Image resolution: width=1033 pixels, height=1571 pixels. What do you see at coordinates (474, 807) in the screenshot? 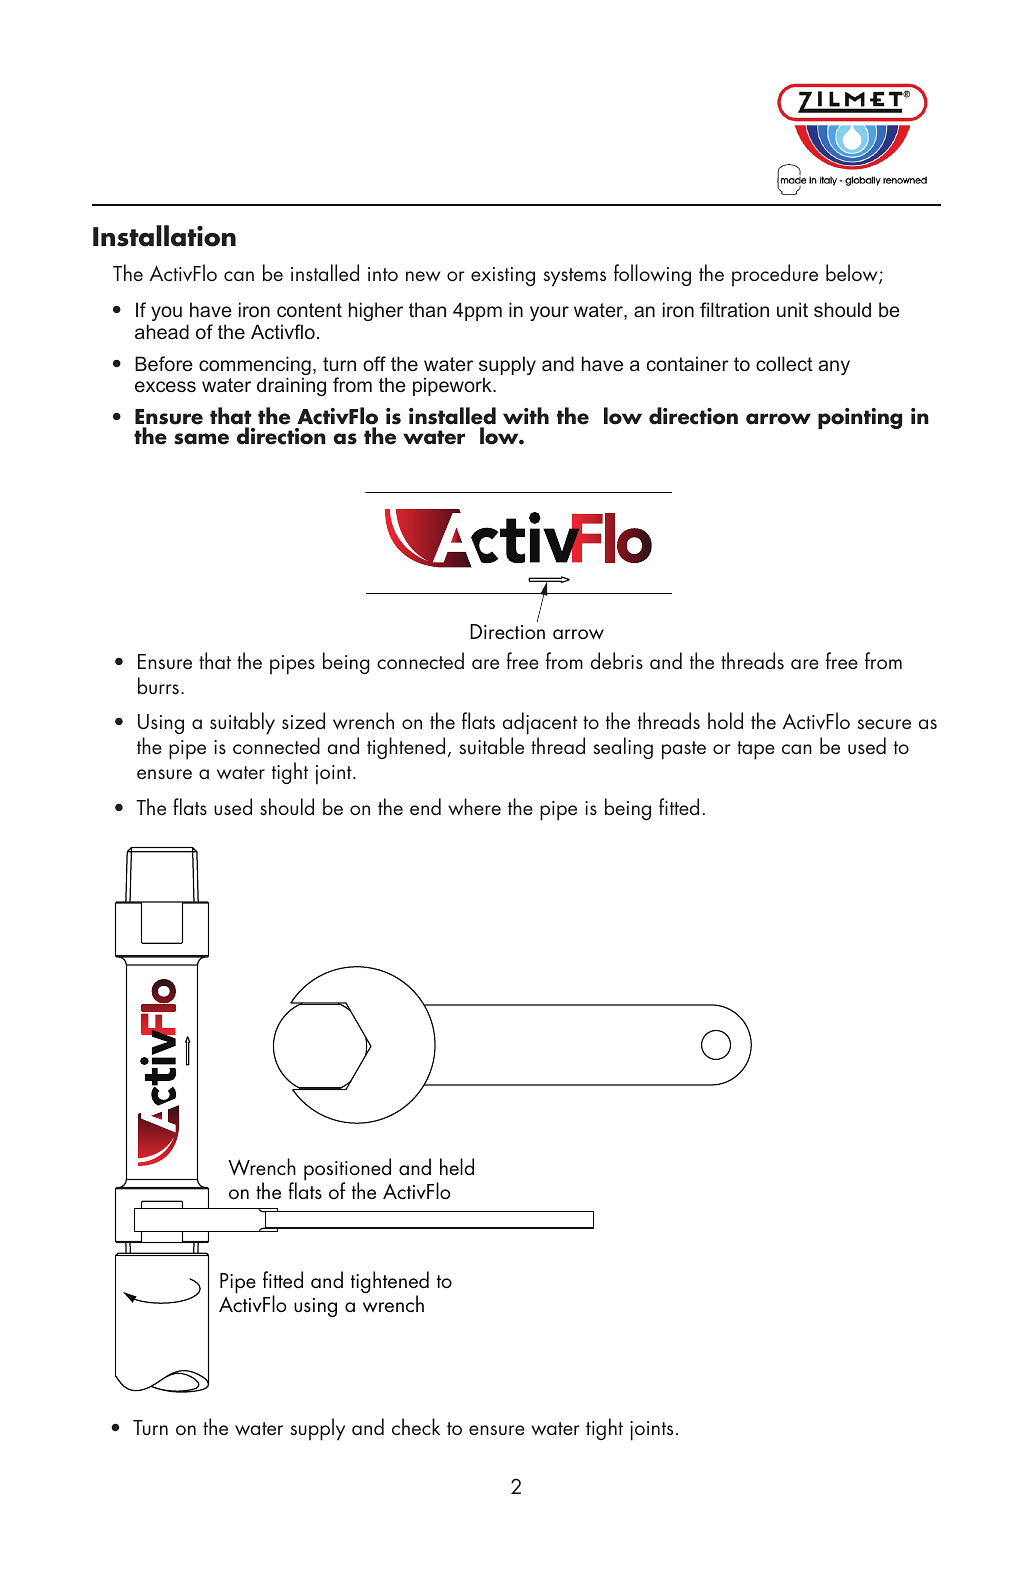
I see `where` at bounding box center [474, 807].
